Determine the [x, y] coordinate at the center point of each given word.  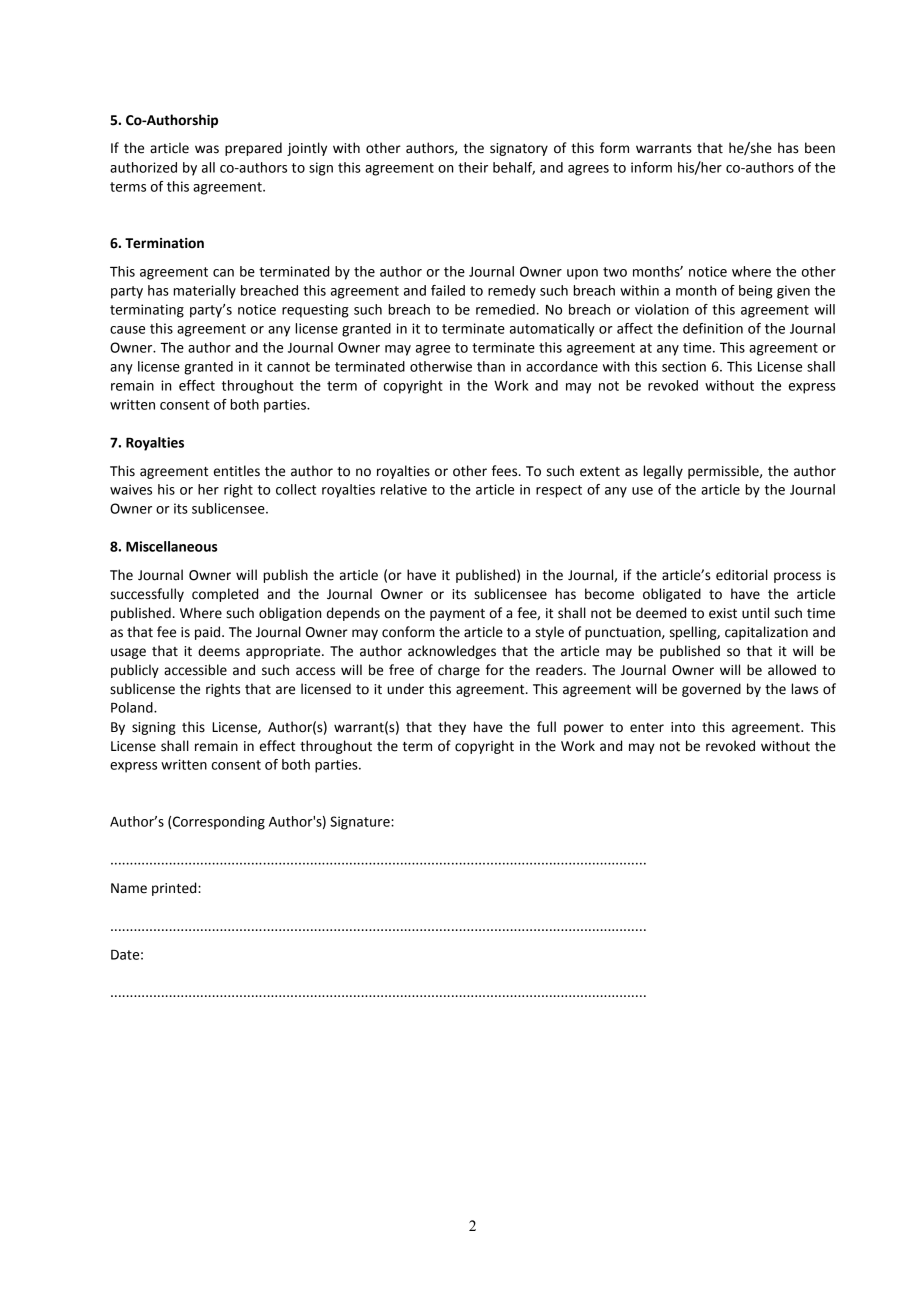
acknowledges [452, 652]
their [473, 167]
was [207, 149]
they [452, 728]
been [820, 148]
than [491, 366]
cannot [288, 367]
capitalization [766, 633]
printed [175, 889]
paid [209, 633]
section [684, 366]
